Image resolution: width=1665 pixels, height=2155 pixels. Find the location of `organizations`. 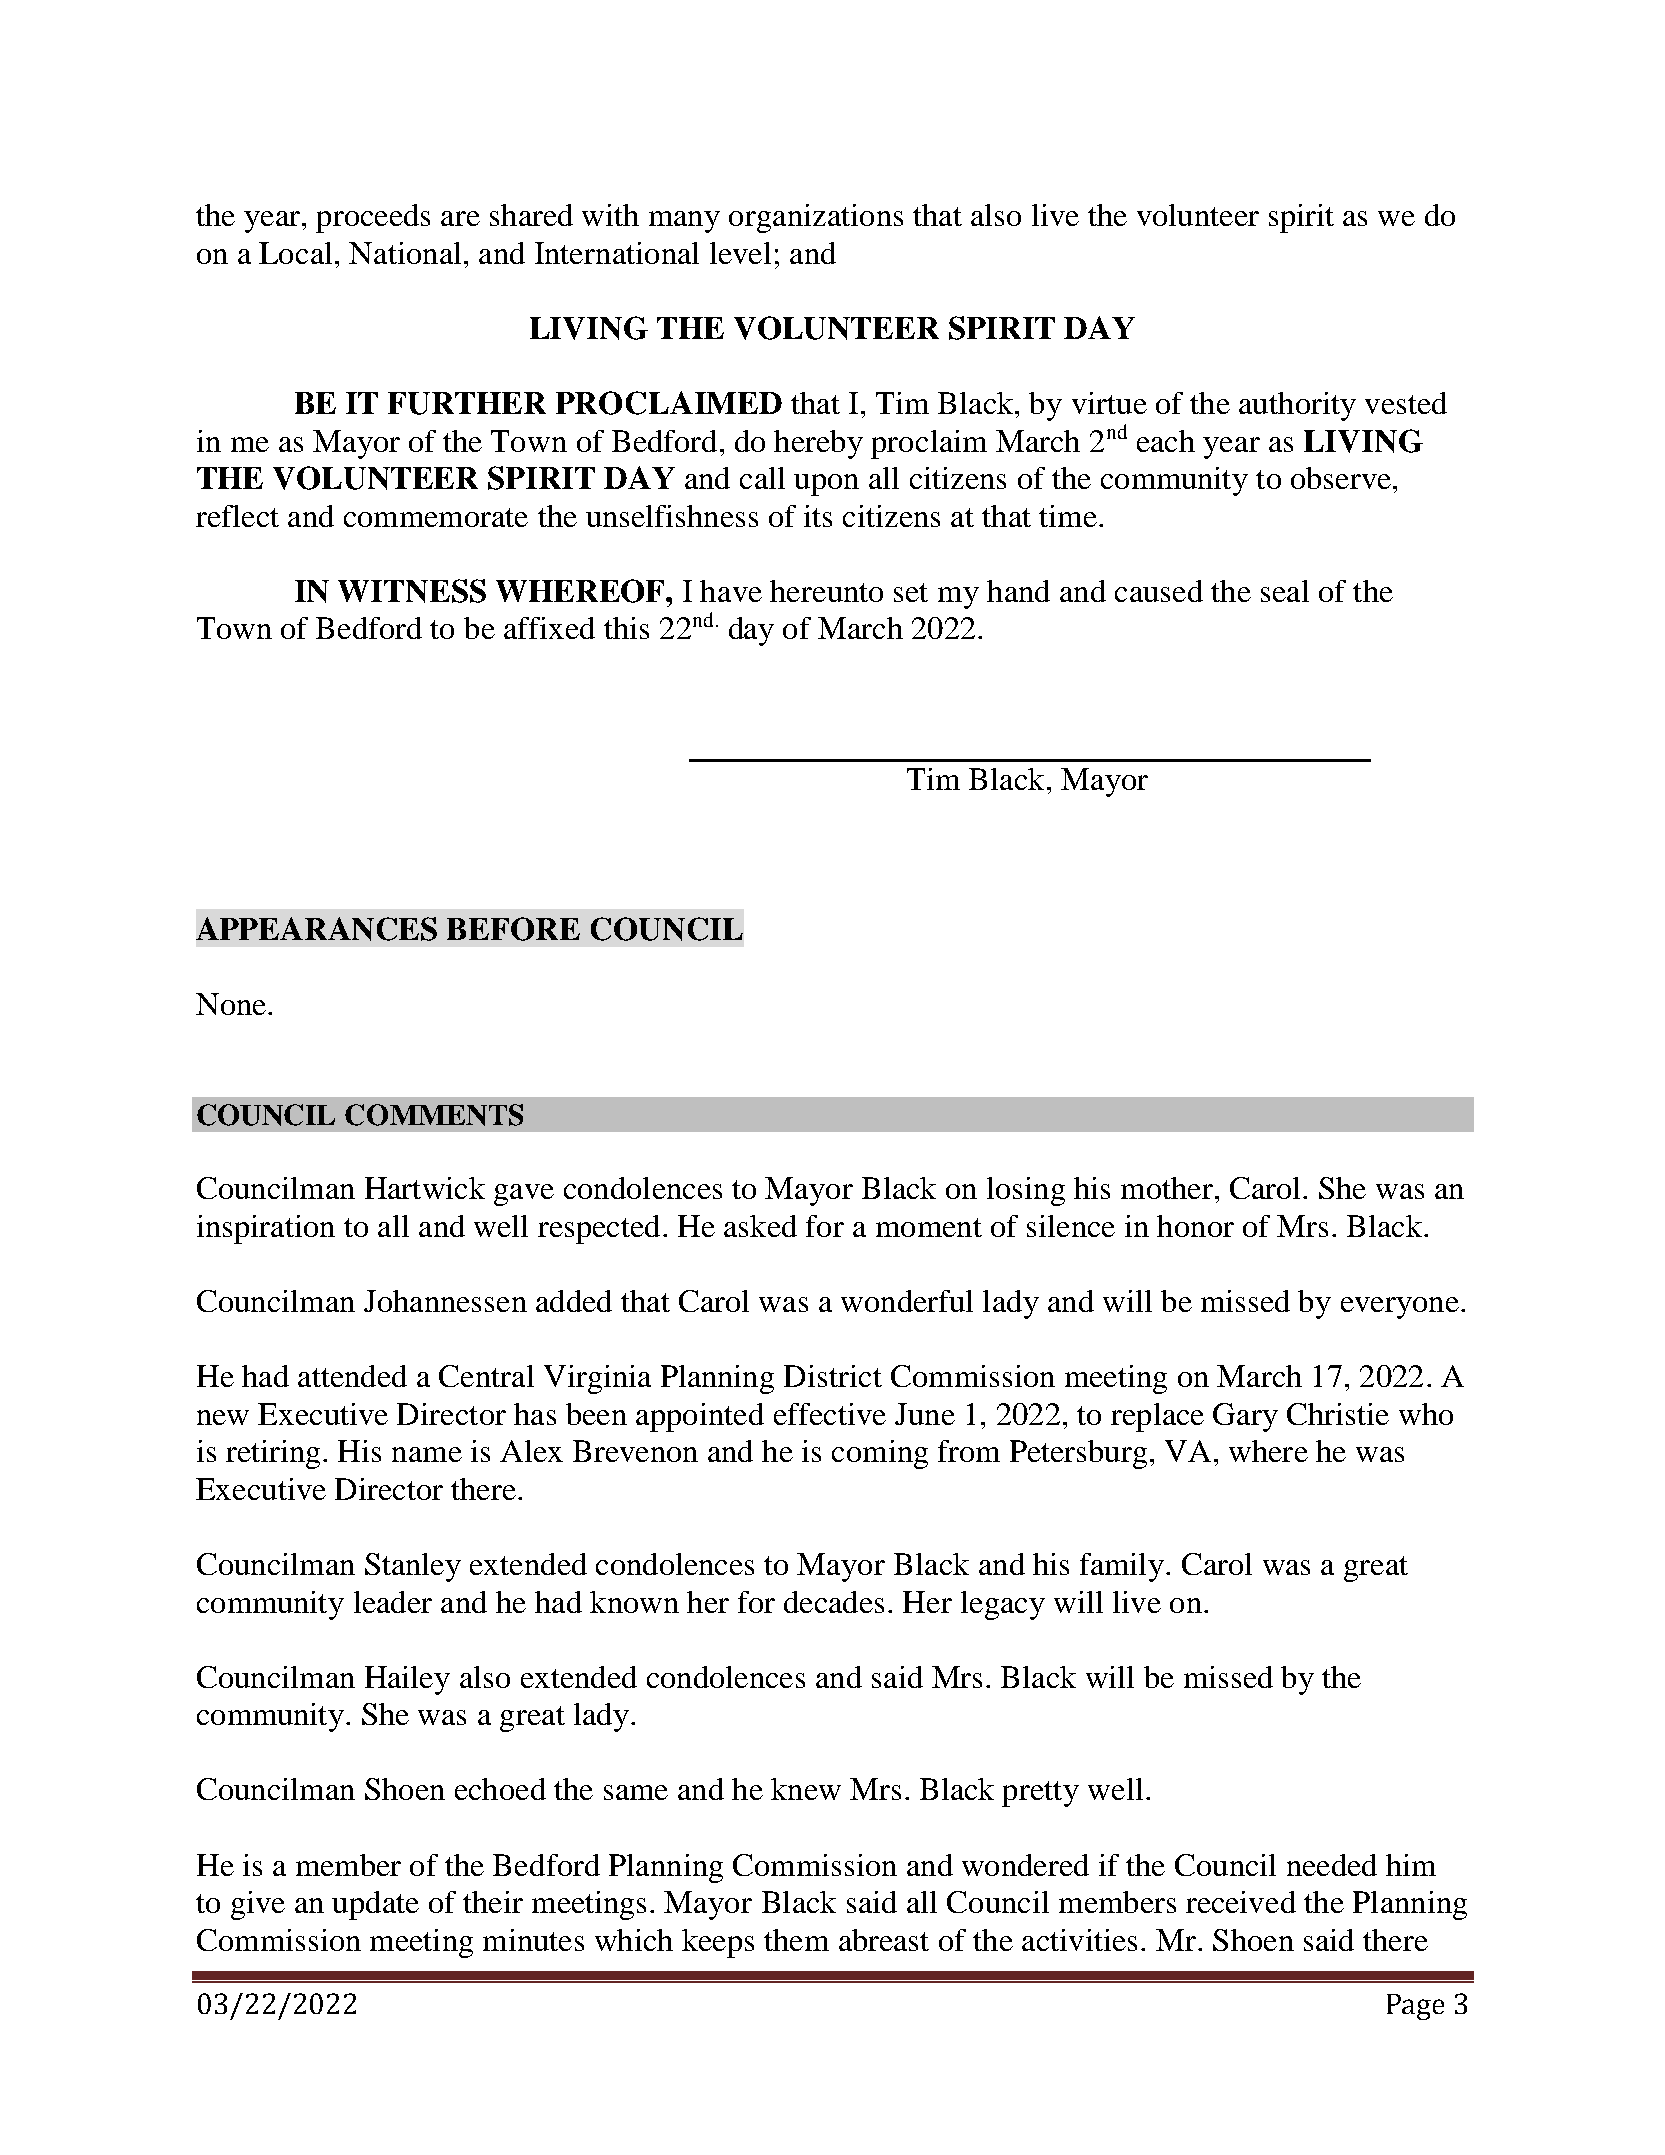

organizations is located at coordinates (816, 218).
